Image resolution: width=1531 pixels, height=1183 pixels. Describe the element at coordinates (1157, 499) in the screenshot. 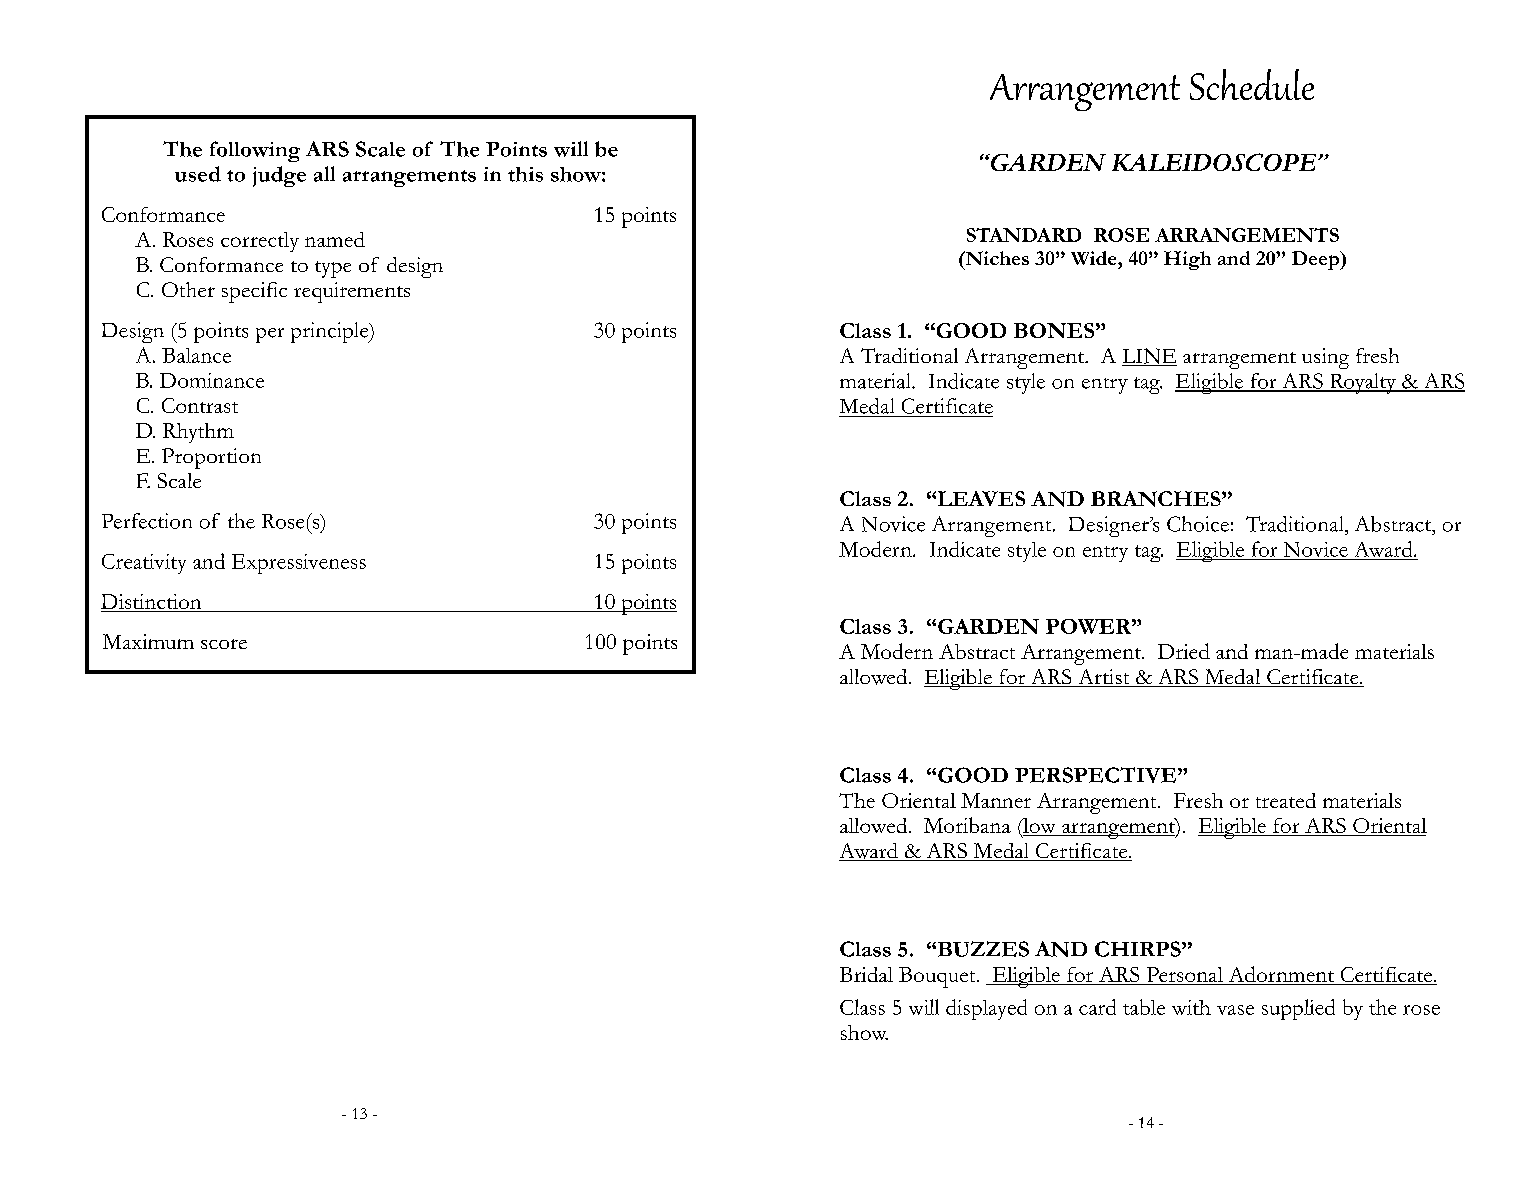

I see `BRANCHES` at that location.
